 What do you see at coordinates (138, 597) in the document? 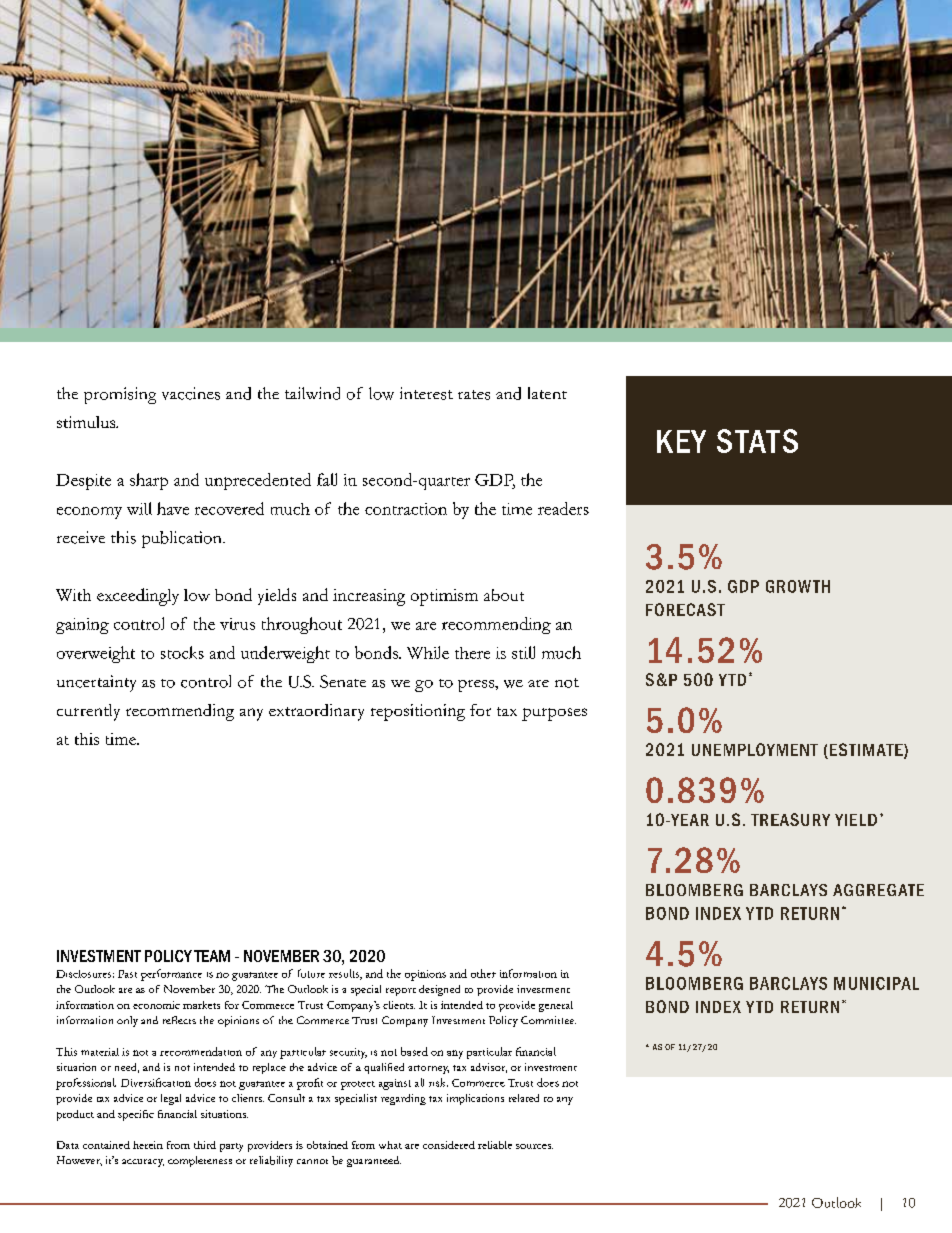
I see `exceedingly` at bounding box center [138, 597].
